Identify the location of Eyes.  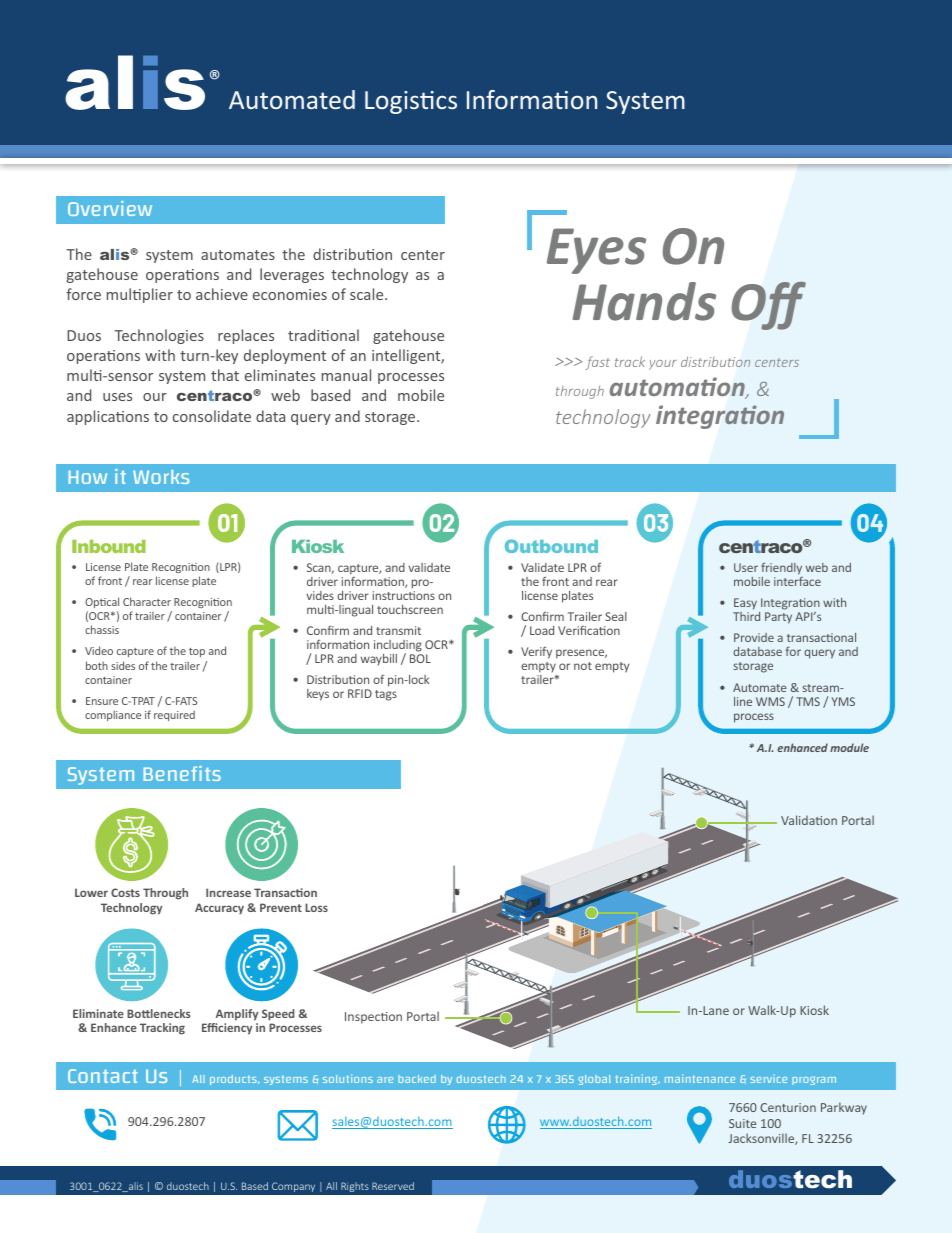
(596, 251).
